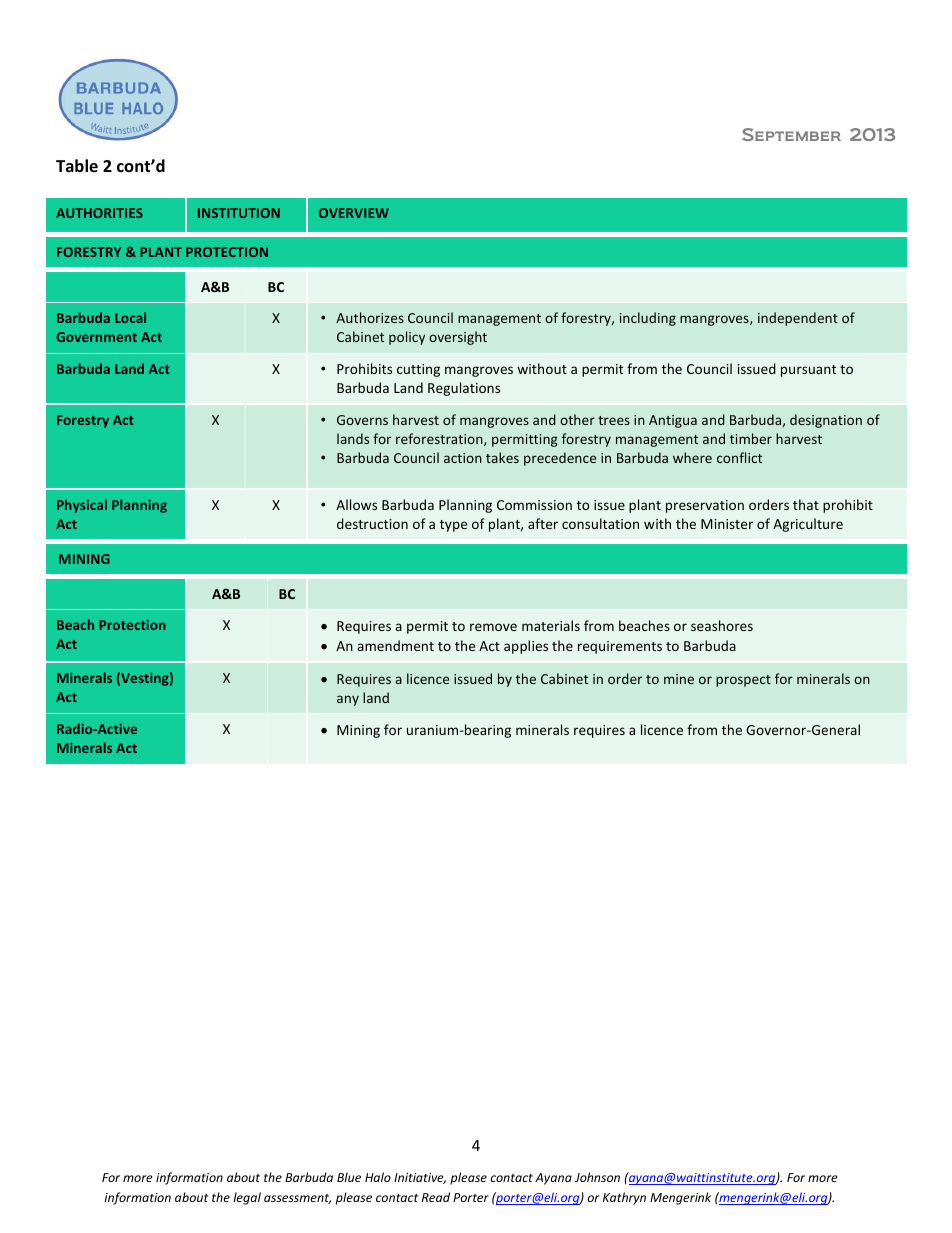 This image has height=1233, width=952. What do you see at coordinates (354, 213) in the image?
I see `OVERVIEW` at bounding box center [354, 213].
